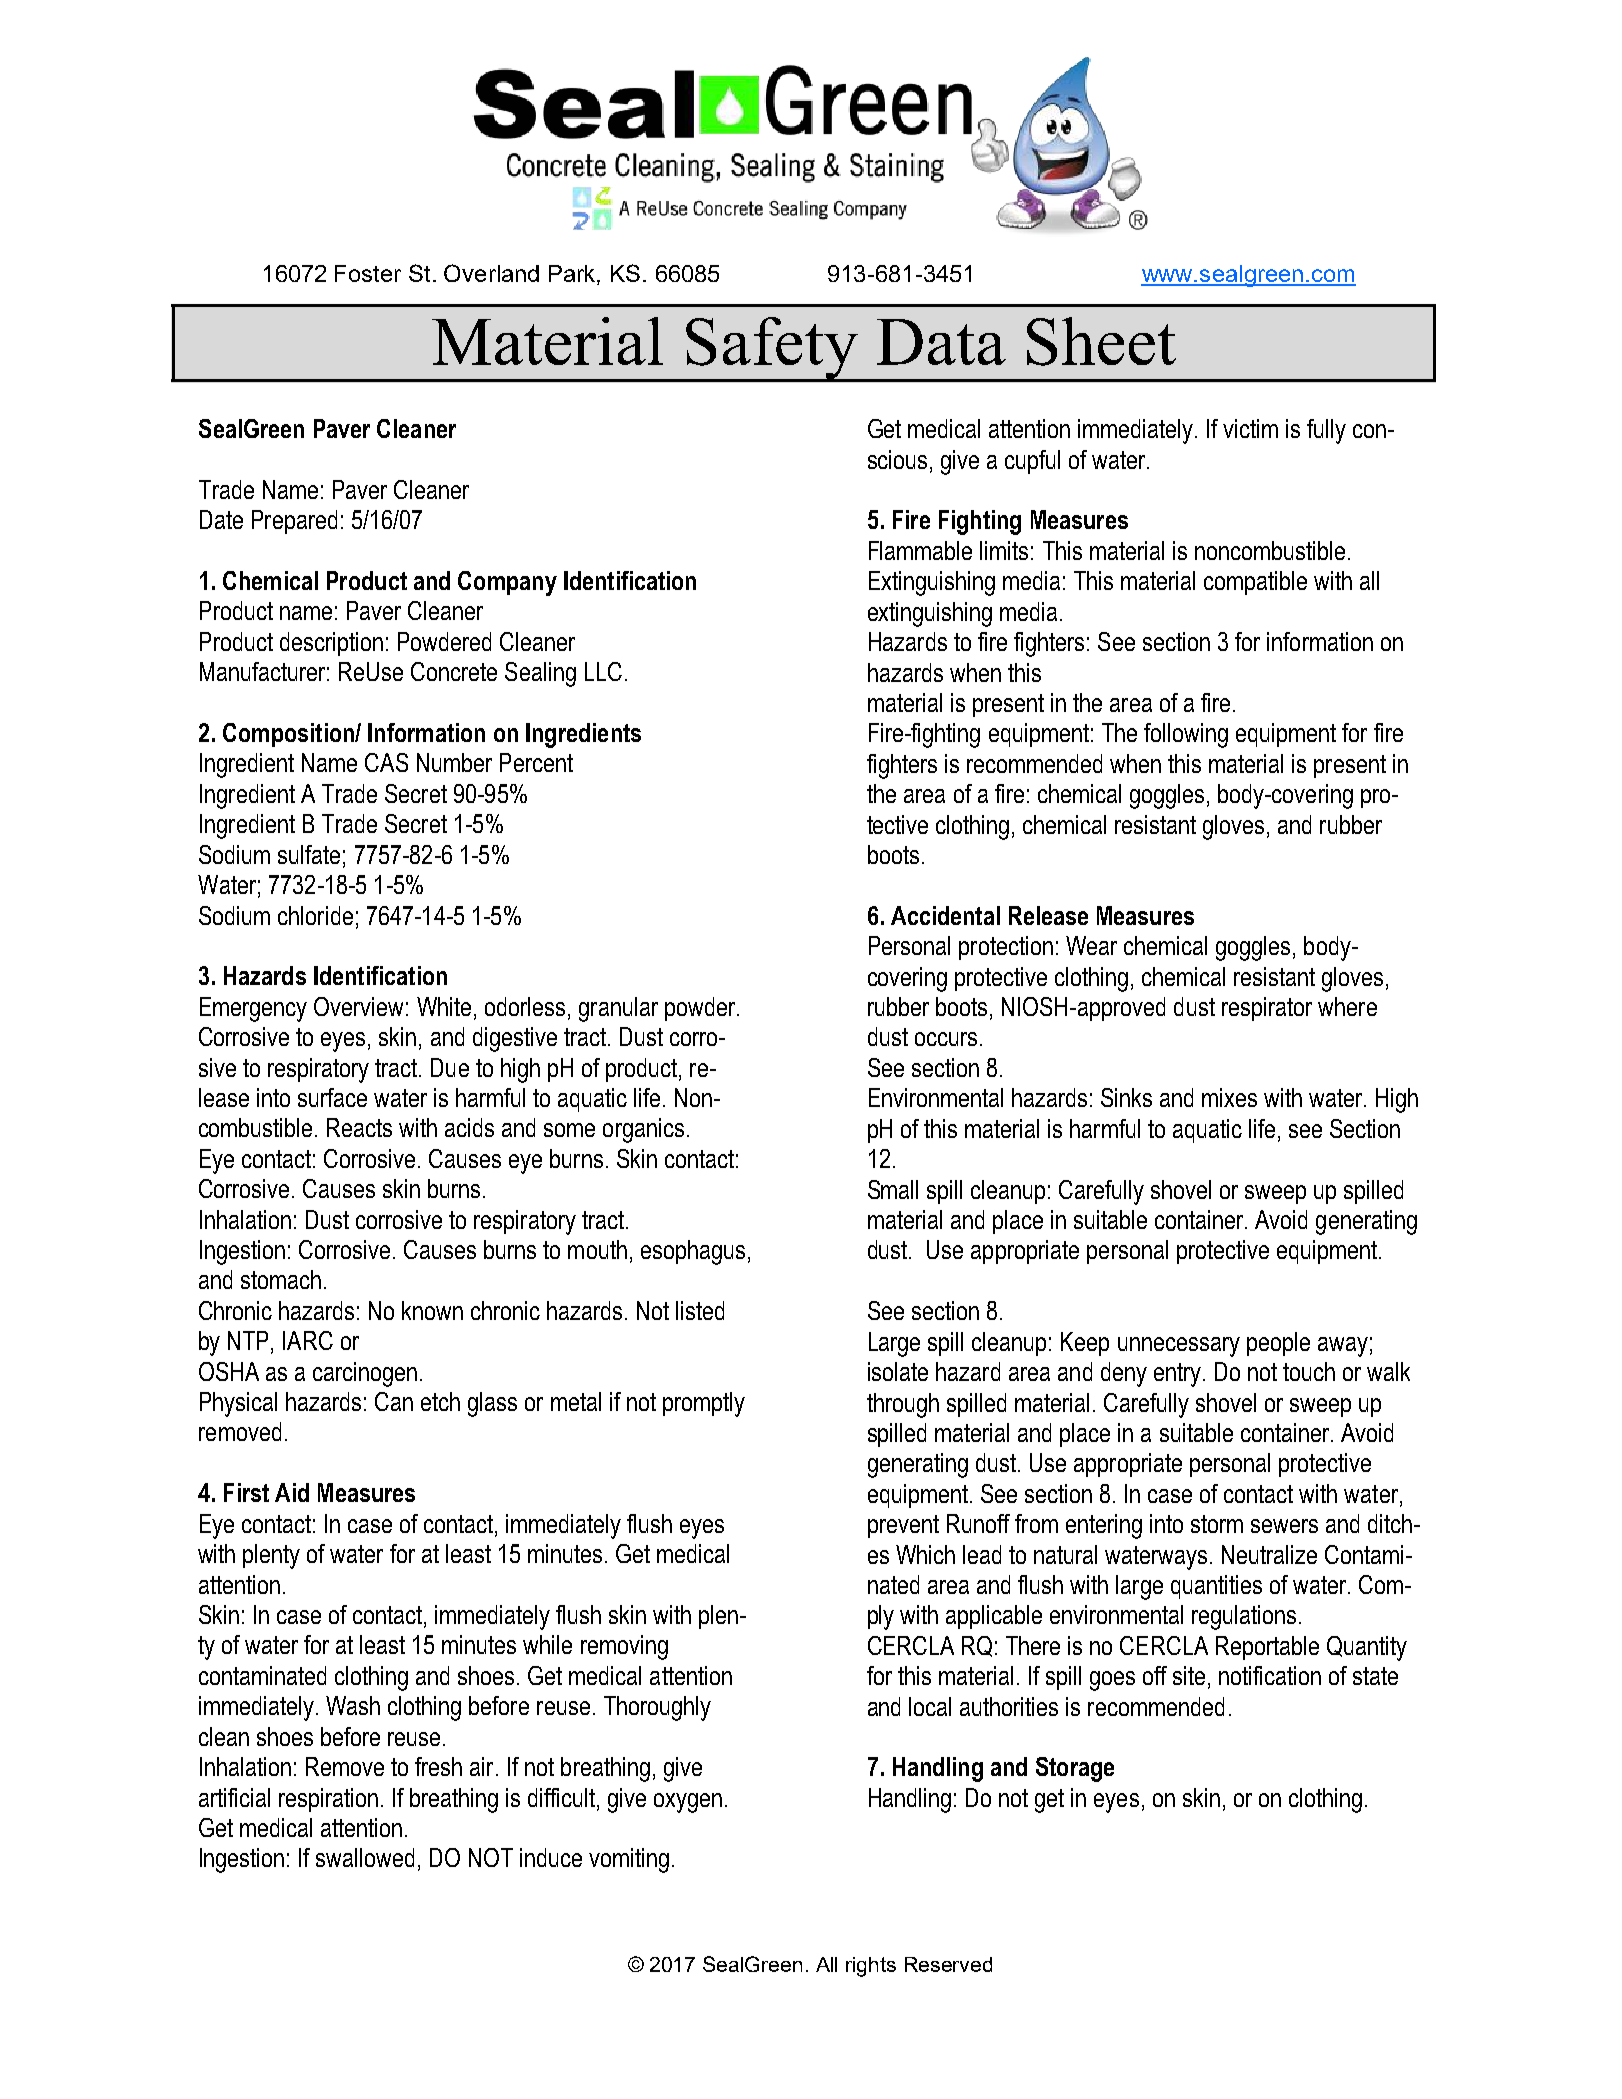 The width and height of the screenshot is (1622, 2099). What do you see at coordinates (368, 273) in the screenshot?
I see `Foster` at bounding box center [368, 273].
